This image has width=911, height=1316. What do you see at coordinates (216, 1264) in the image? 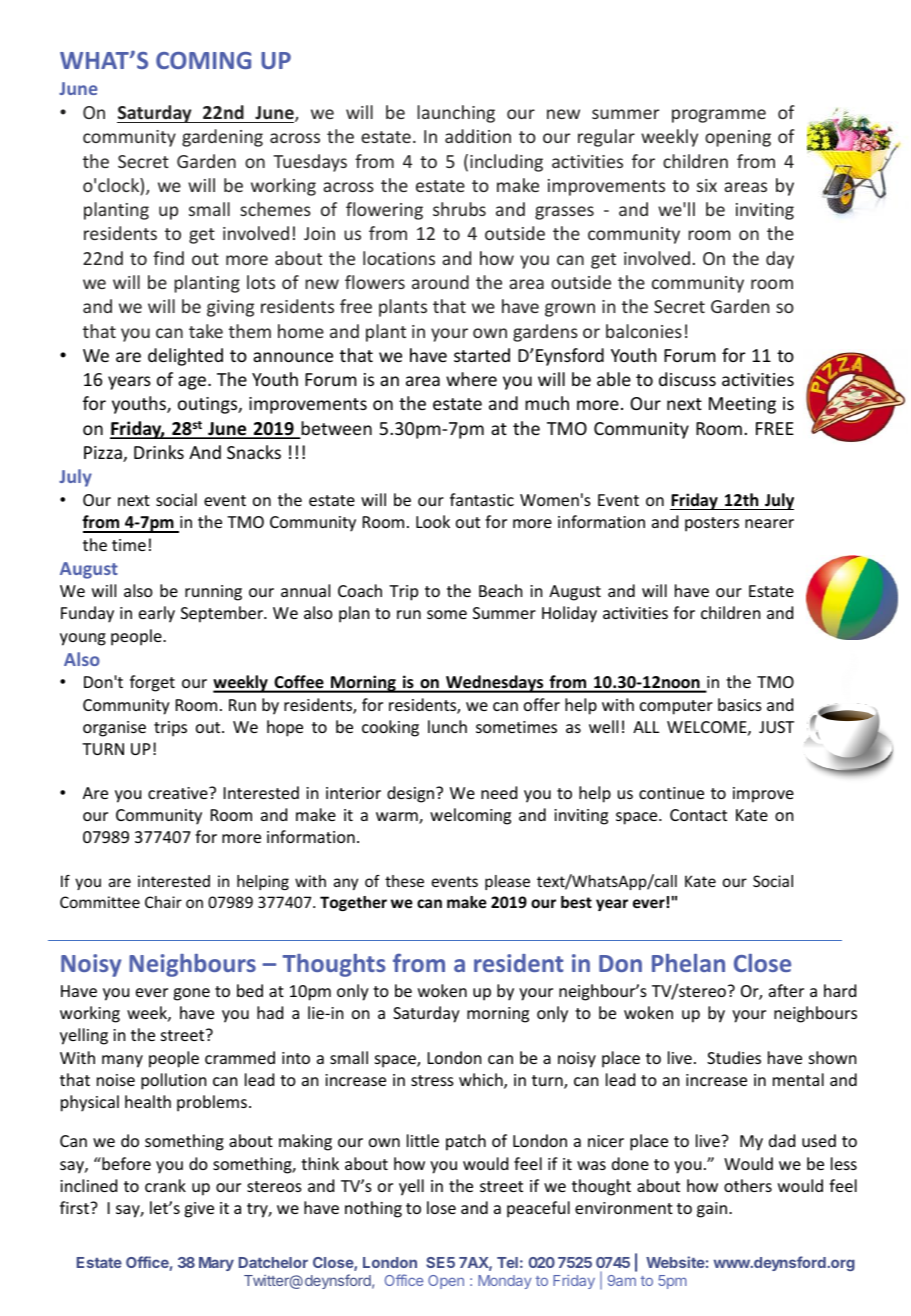
I see `Mary` at bounding box center [216, 1264].
